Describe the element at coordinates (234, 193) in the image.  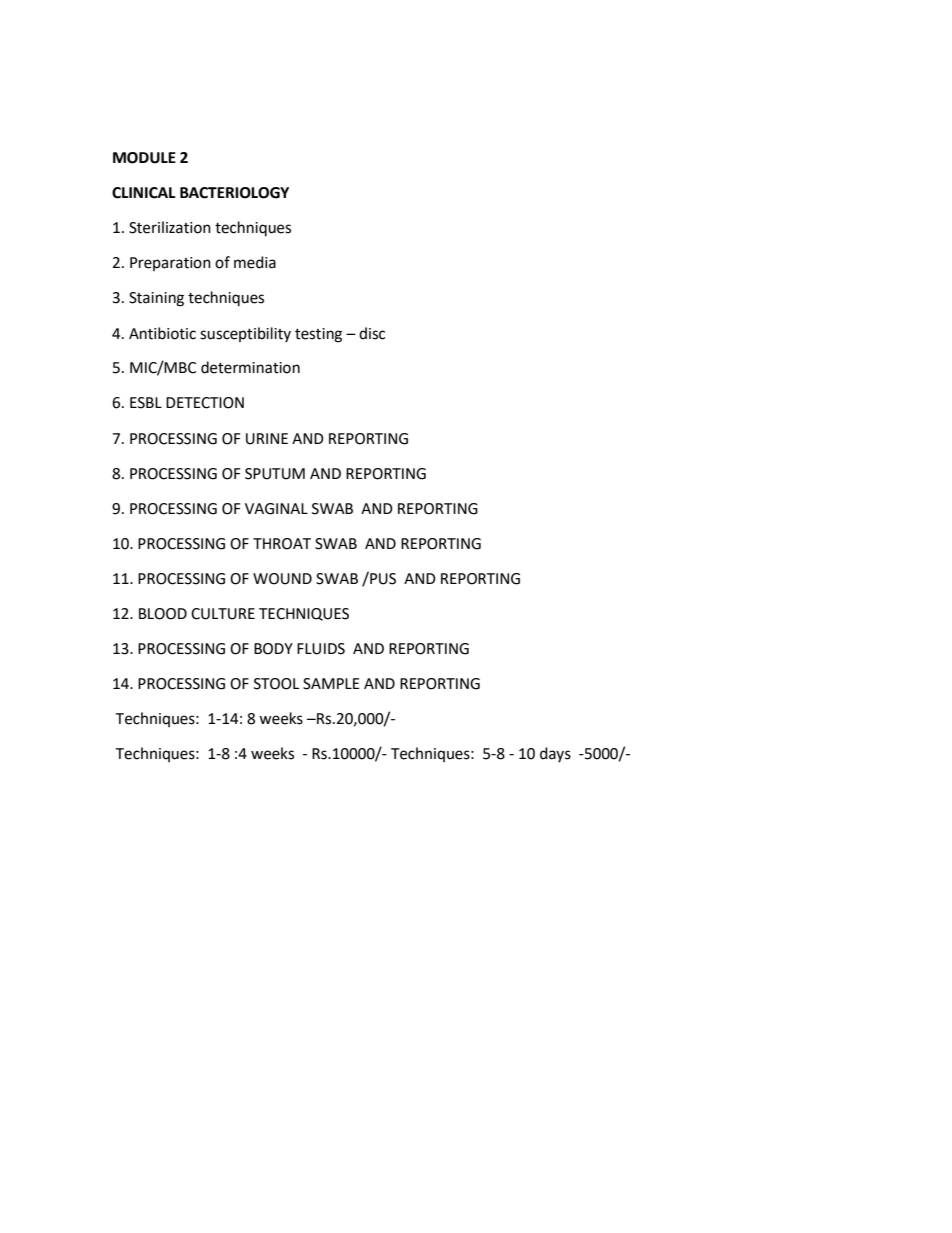
I see `BACTERIOLOGY` at that location.
